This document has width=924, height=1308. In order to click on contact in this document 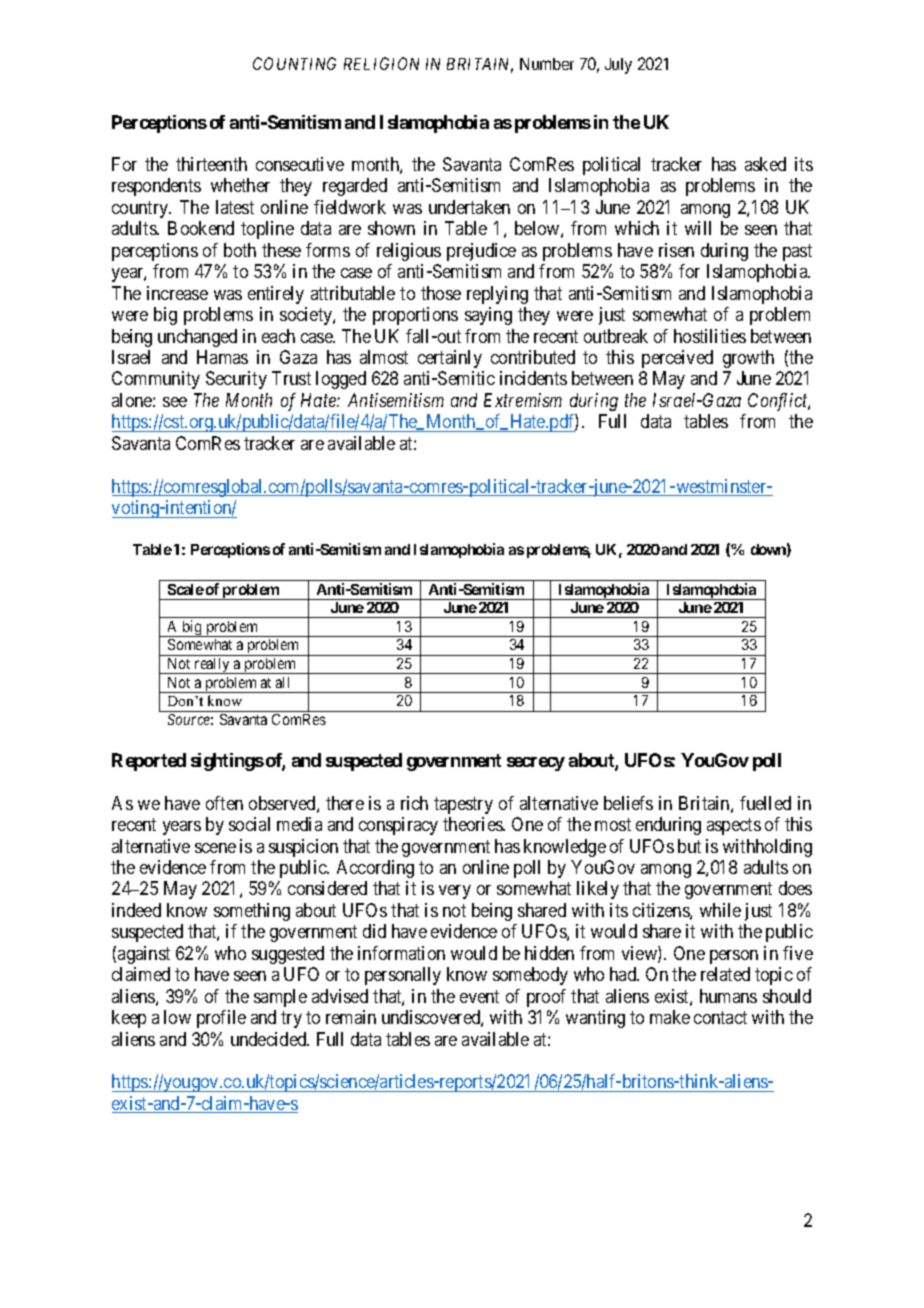, I will do `click(720, 1017)`.
